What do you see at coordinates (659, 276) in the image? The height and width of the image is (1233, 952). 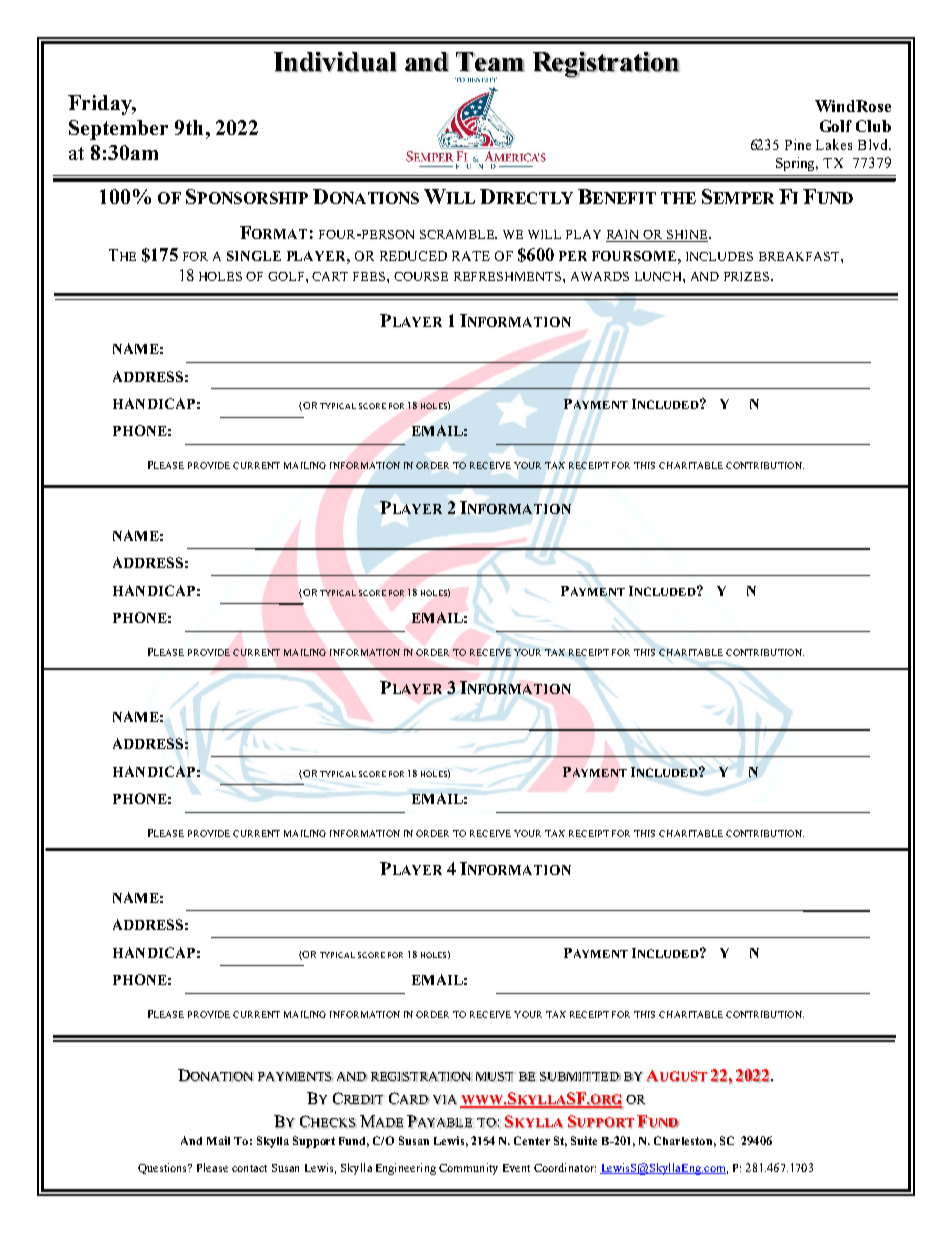 I see `LUNCH` at bounding box center [659, 276].
